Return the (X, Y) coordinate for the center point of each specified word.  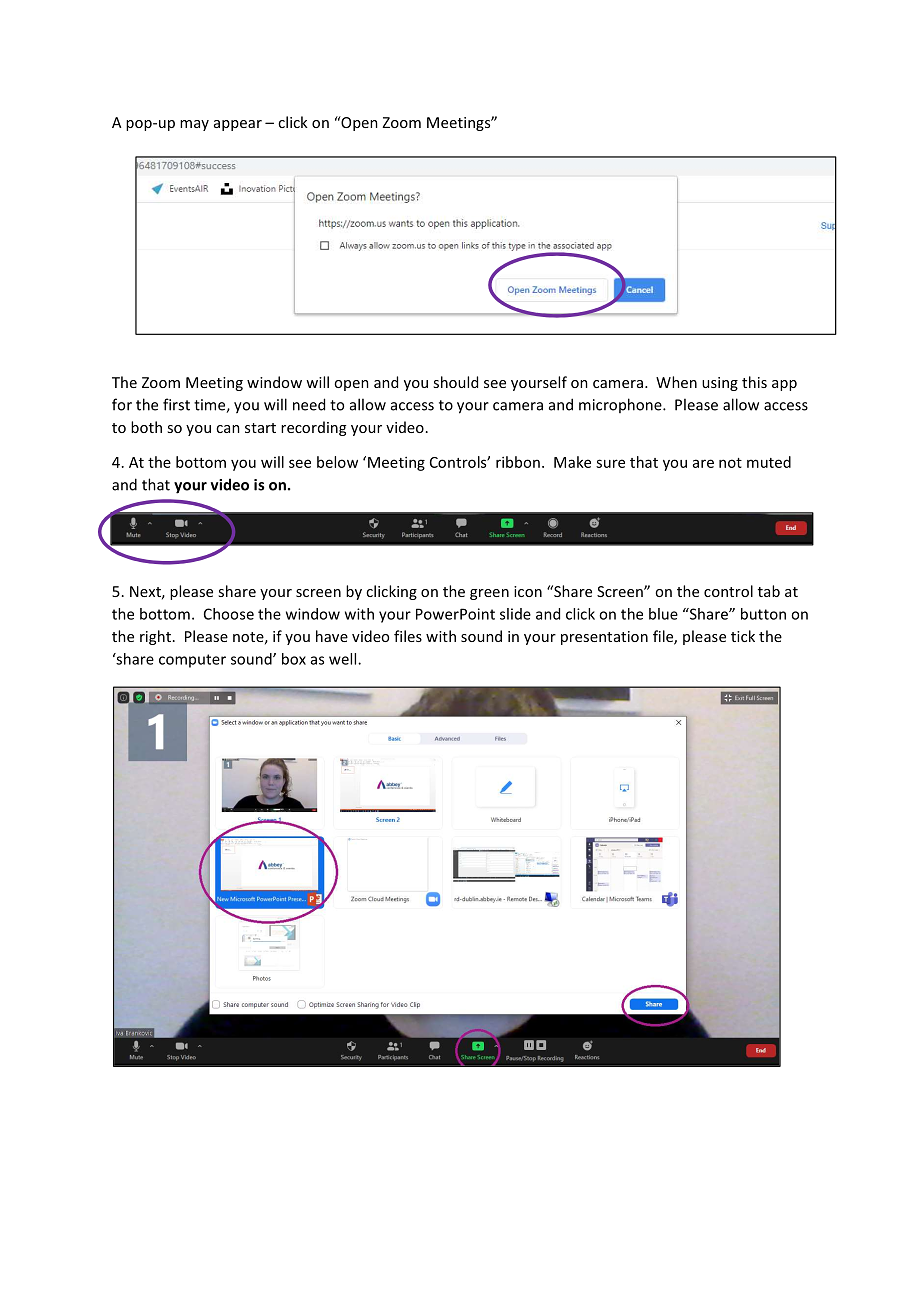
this (754, 382)
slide (515, 614)
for (122, 404)
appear (238, 125)
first (176, 404)
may (194, 125)
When (676, 382)
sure (610, 463)
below (337, 462)
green (489, 594)
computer (192, 661)
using (720, 384)
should (455, 382)
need (309, 404)
